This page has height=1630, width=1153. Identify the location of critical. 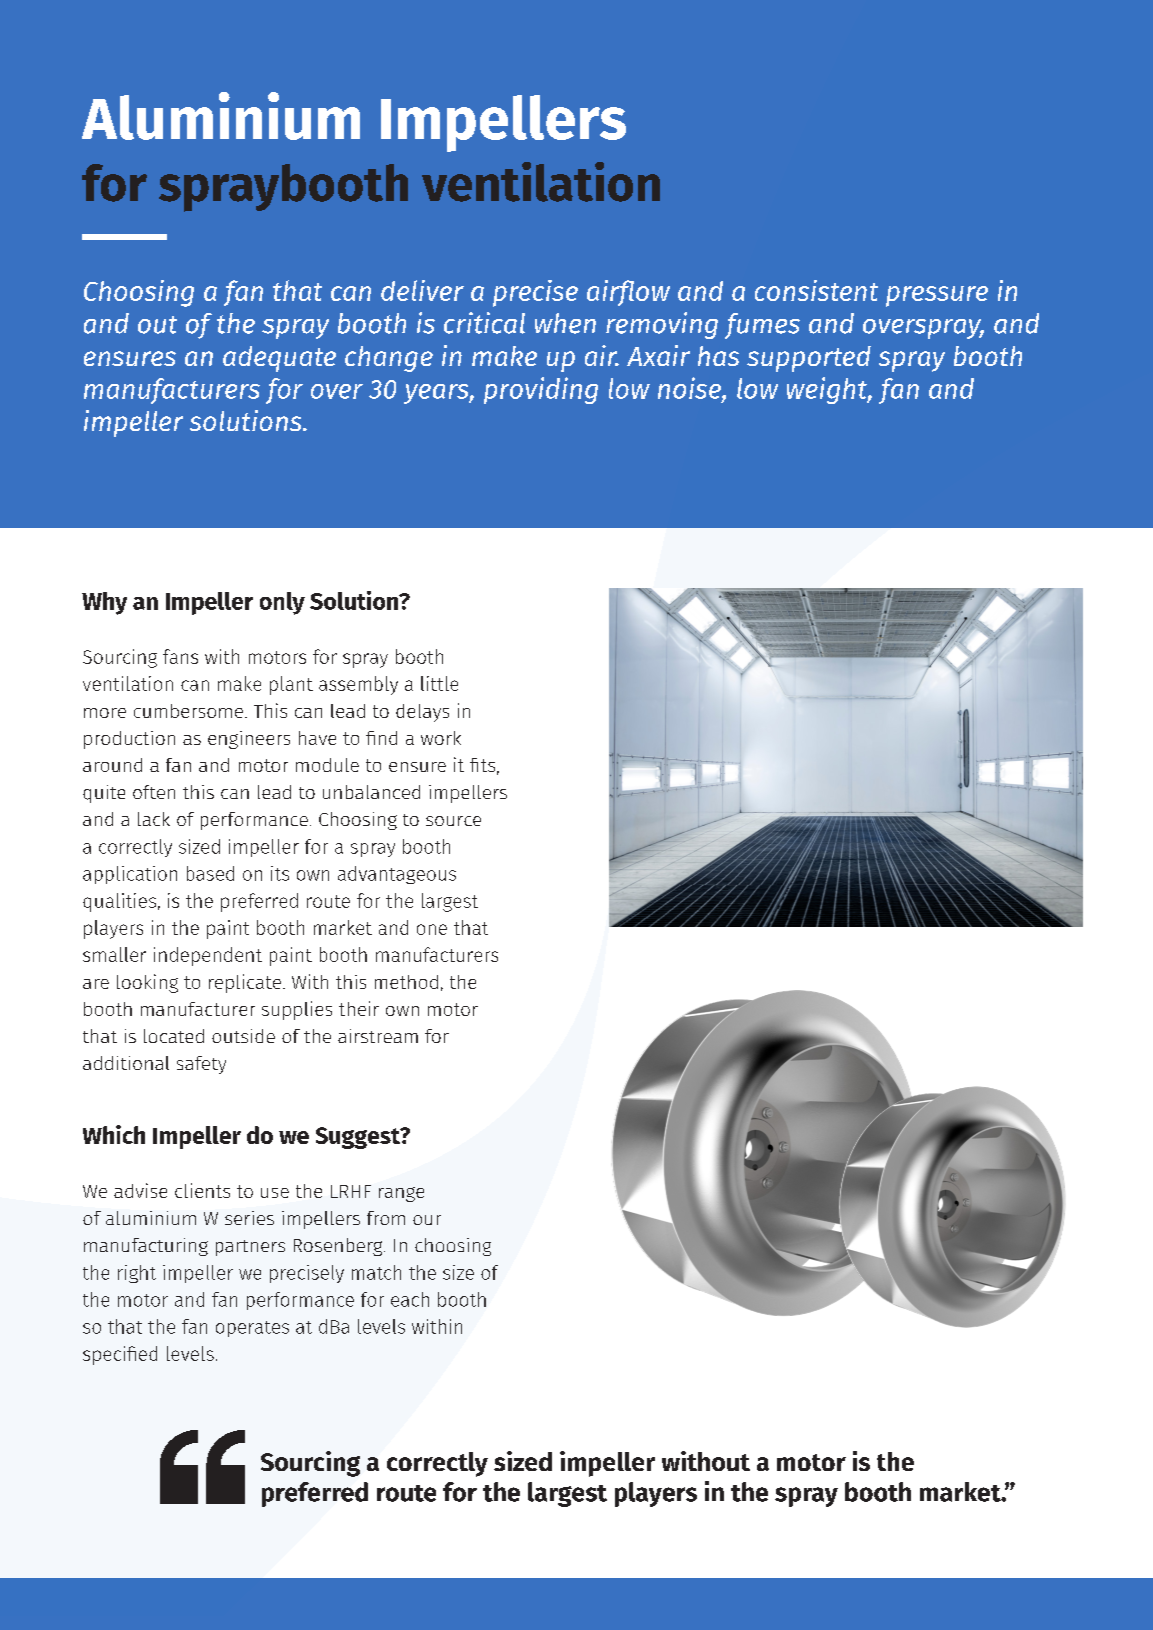
(484, 323).
